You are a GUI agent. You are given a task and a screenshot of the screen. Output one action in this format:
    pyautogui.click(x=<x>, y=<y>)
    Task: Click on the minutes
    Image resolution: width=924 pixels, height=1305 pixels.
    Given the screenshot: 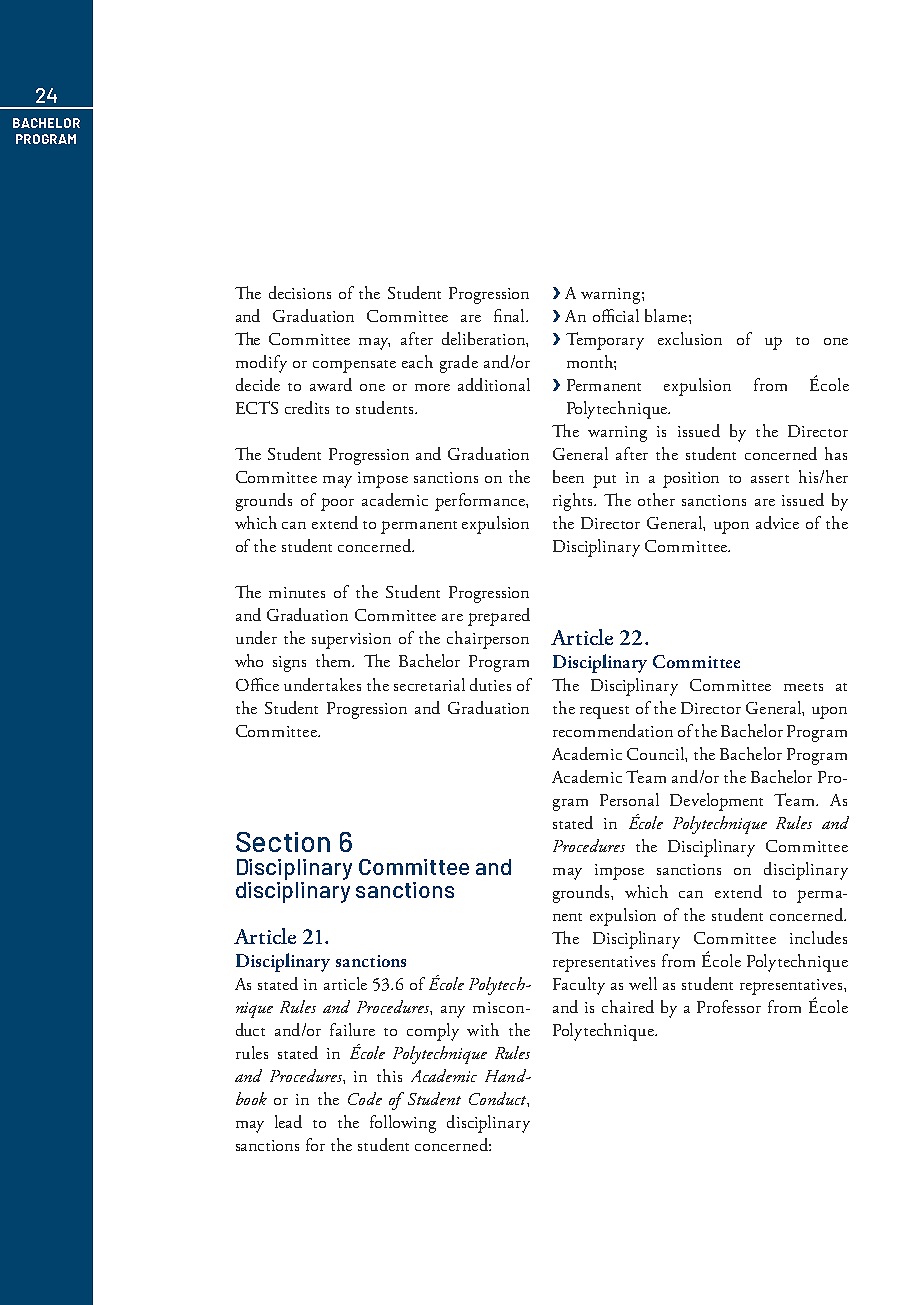 What is the action you would take?
    pyautogui.click(x=297, y=592)
